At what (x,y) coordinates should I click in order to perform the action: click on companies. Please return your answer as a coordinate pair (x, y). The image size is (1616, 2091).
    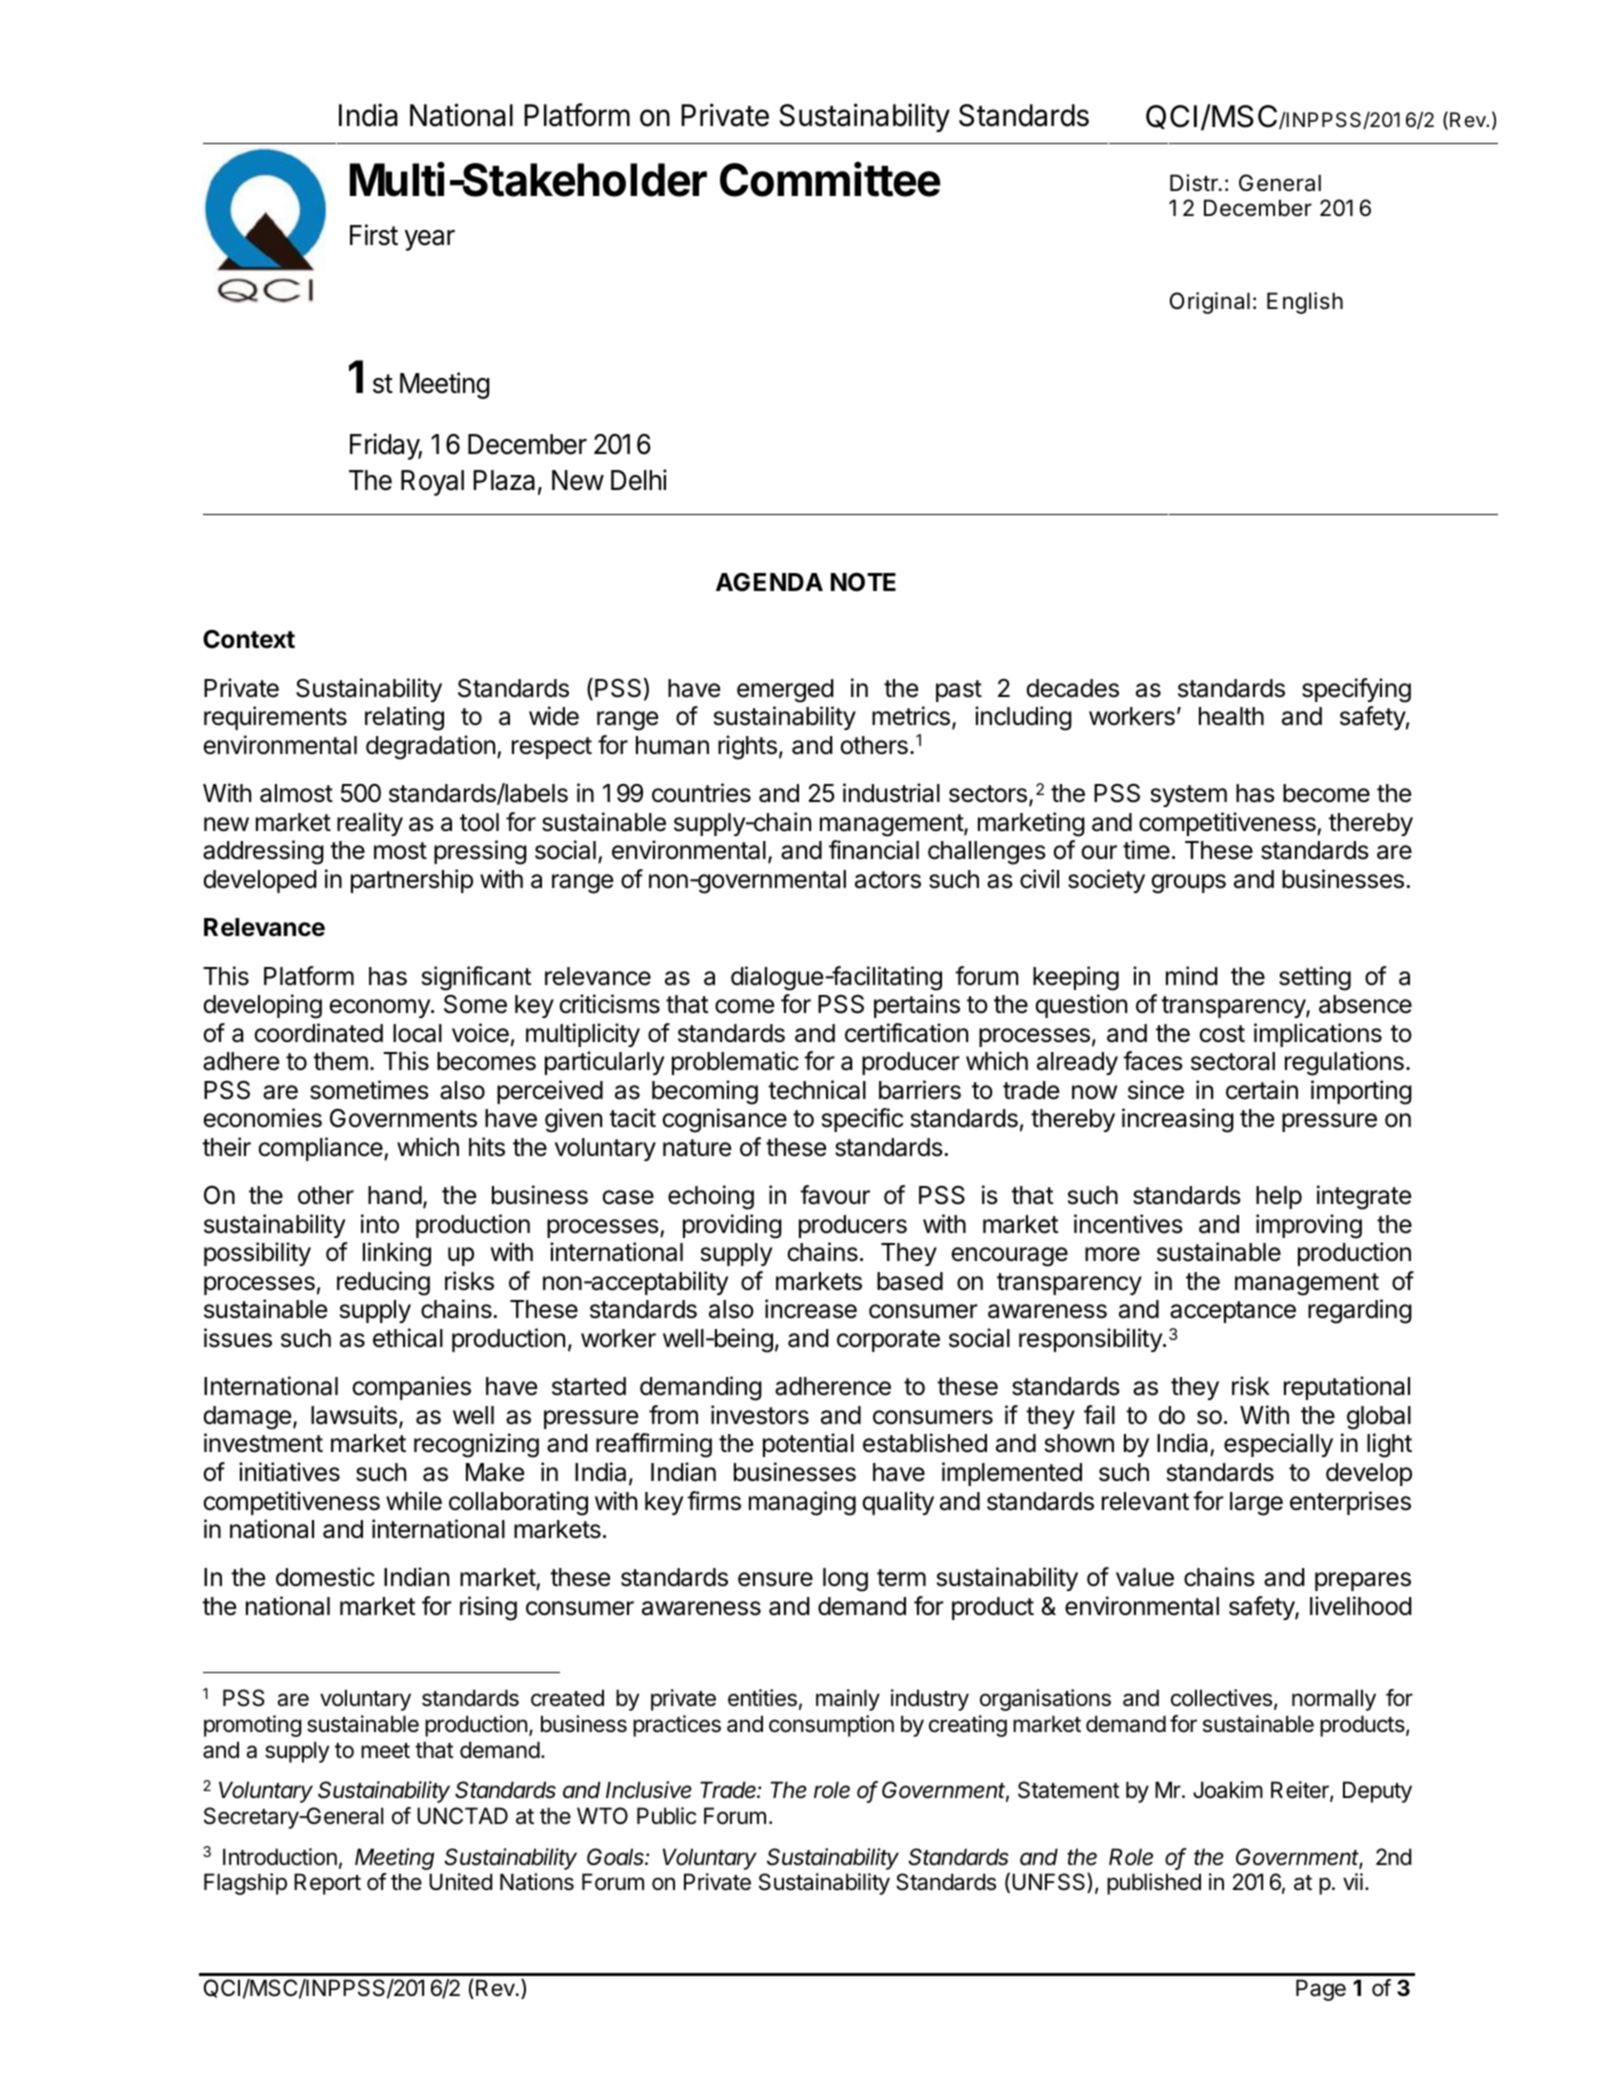
    Looking at the image, I should click on (411, 1388).
